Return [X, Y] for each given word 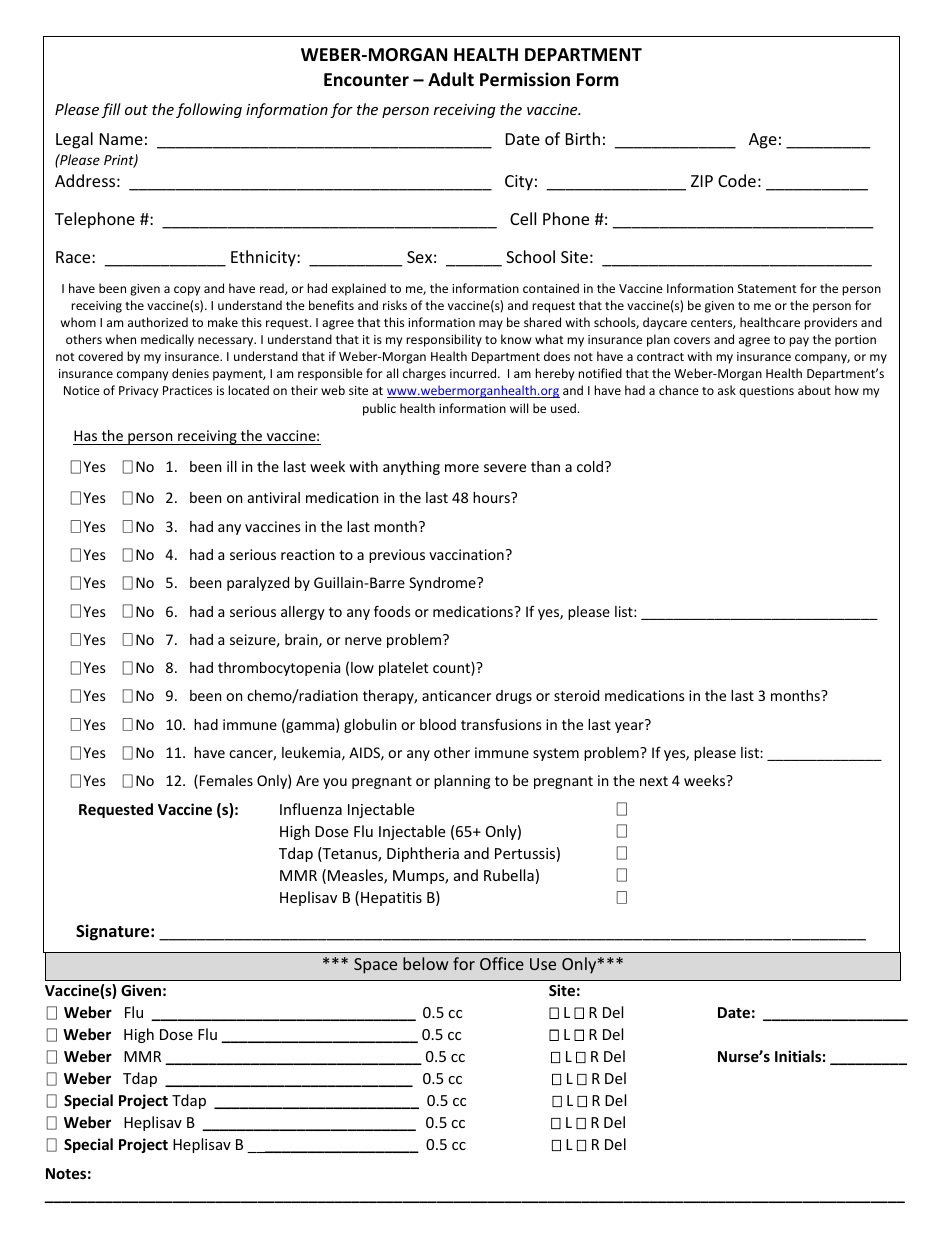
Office [502, 963]
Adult [451, 79]
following [209, 110]
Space [375, 966]
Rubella [509, 875]
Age [763, 141]
